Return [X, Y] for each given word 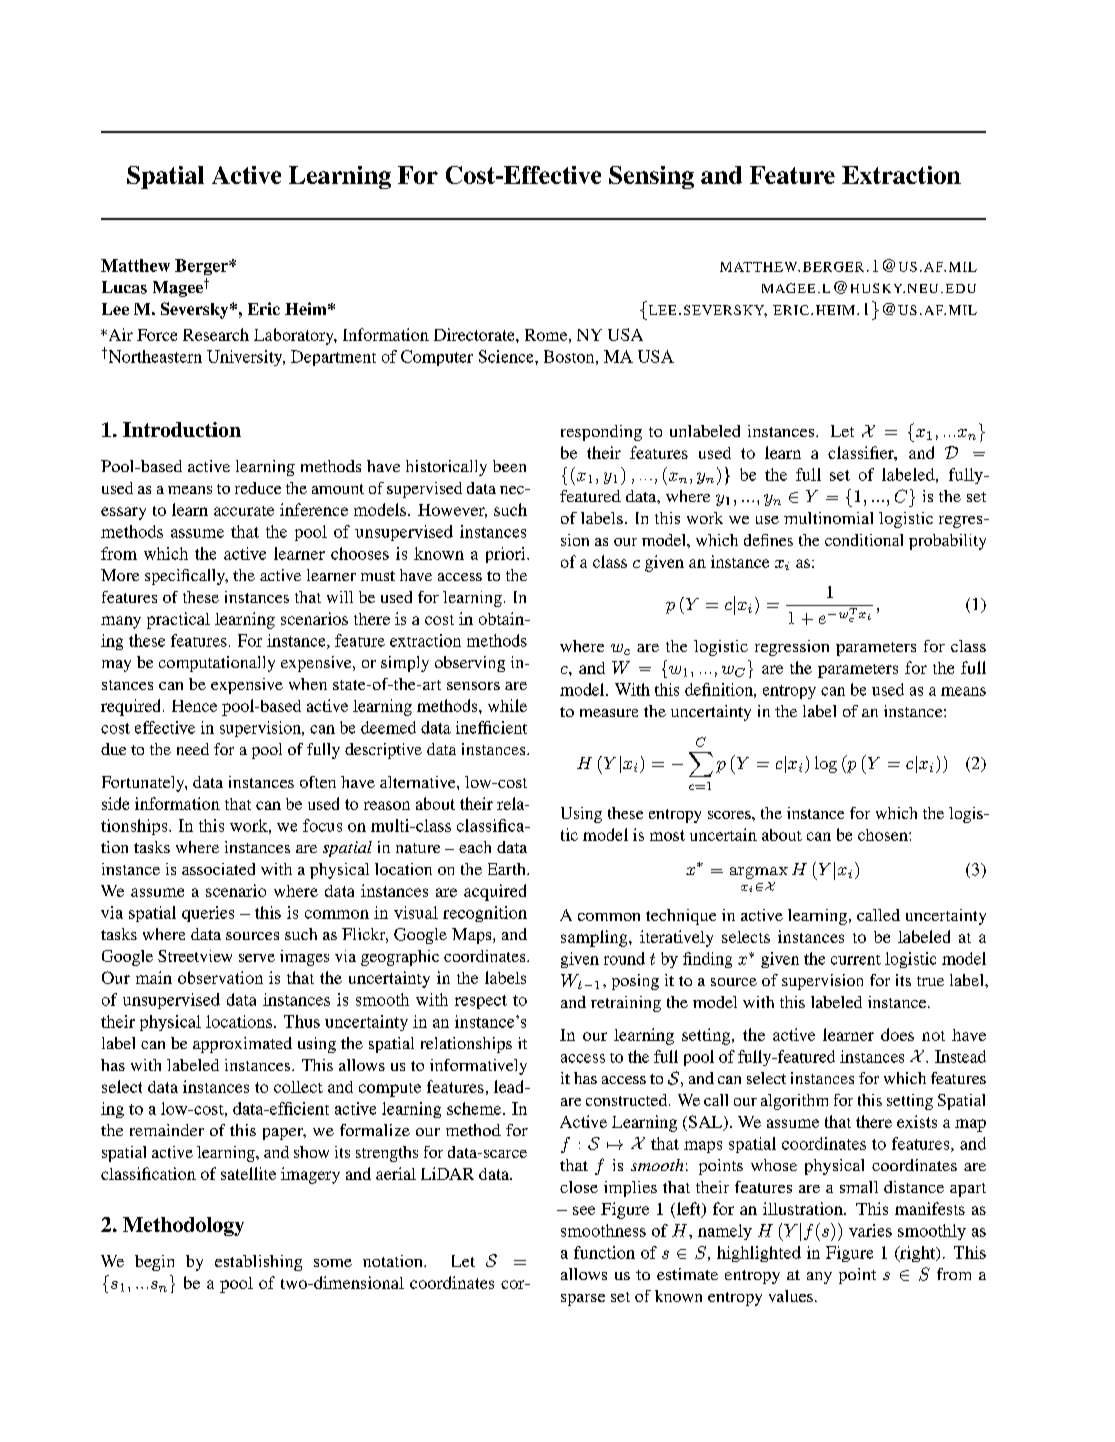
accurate [244, 511]
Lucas [124, 287]
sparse [583, 1300]
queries [208, 914]
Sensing [651, 177]
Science [507, 356]
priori [507, 555]
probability [947, 542]
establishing [258, 1263]
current [856, 960]
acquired [495, 892]
